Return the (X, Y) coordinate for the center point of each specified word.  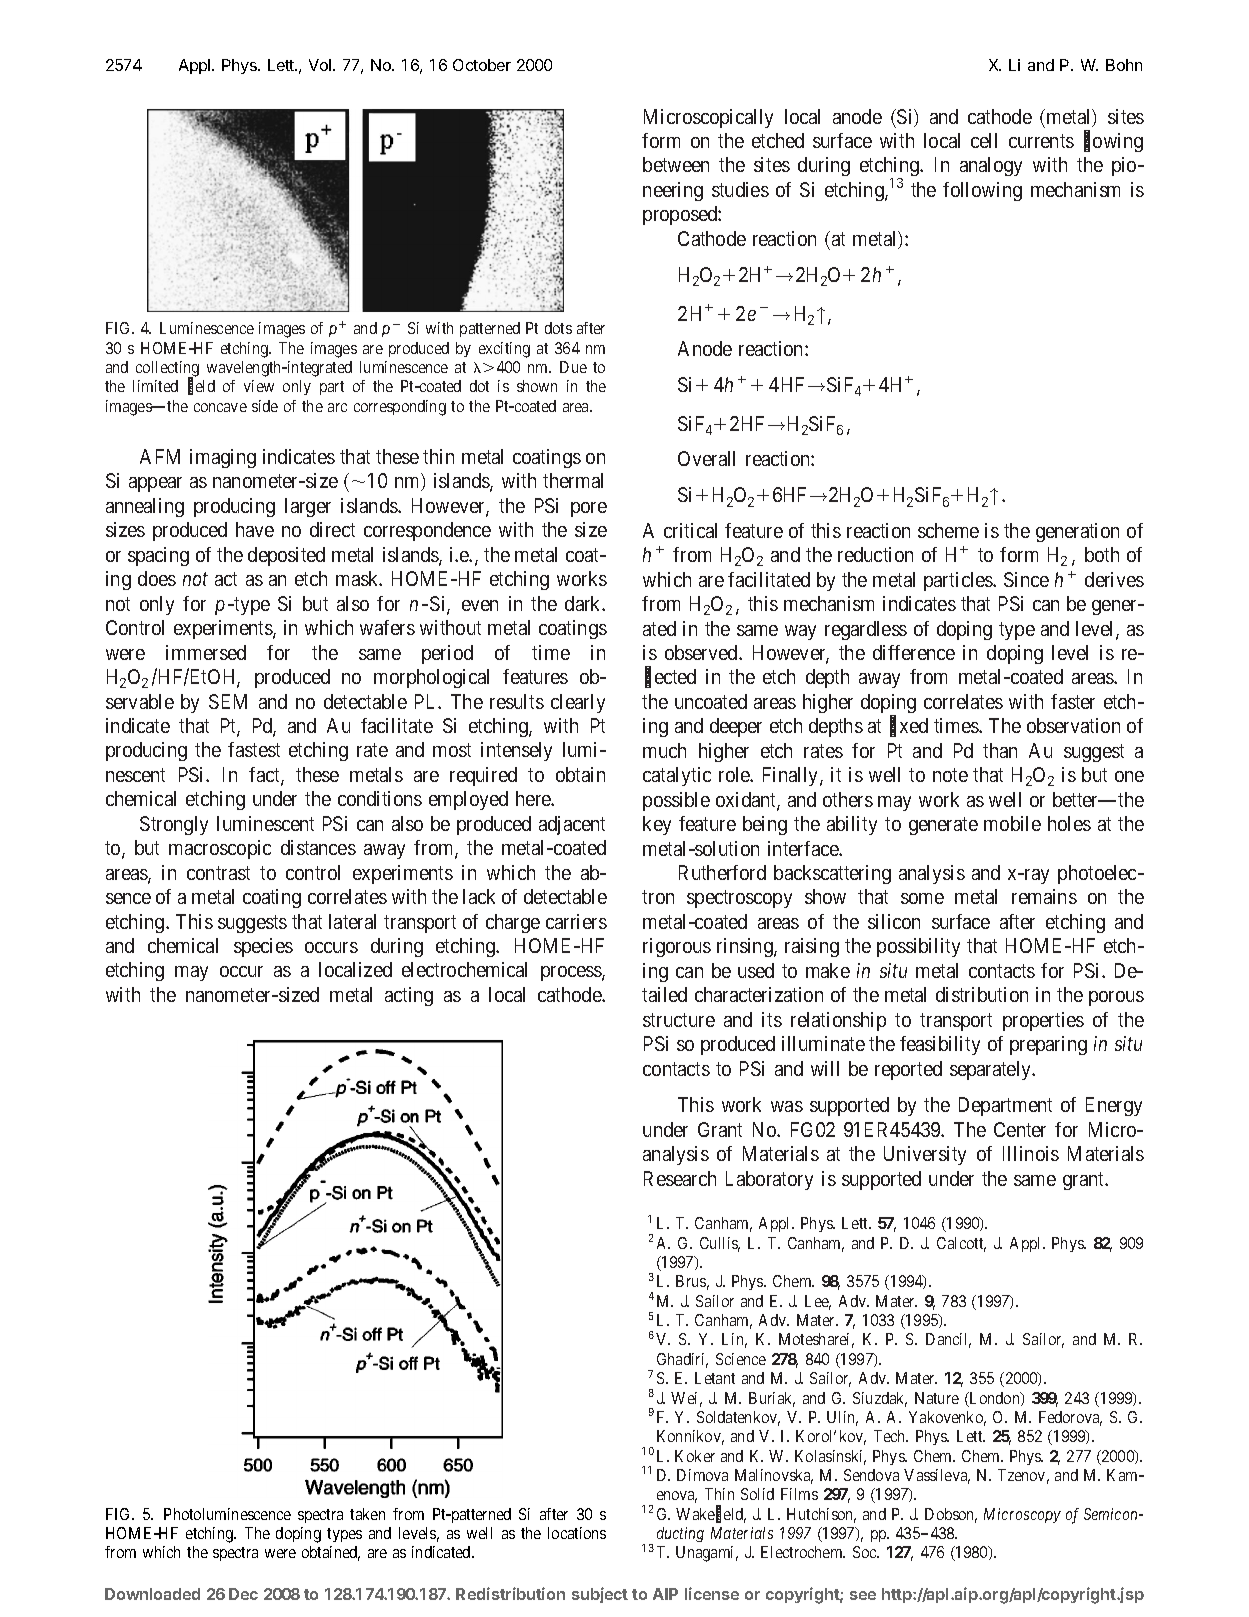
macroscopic (220, 849)
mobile (1012, 823)
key (657, 825)
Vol (321, 65)
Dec (243, 1594)
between (676, 164)
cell (984, 140)
